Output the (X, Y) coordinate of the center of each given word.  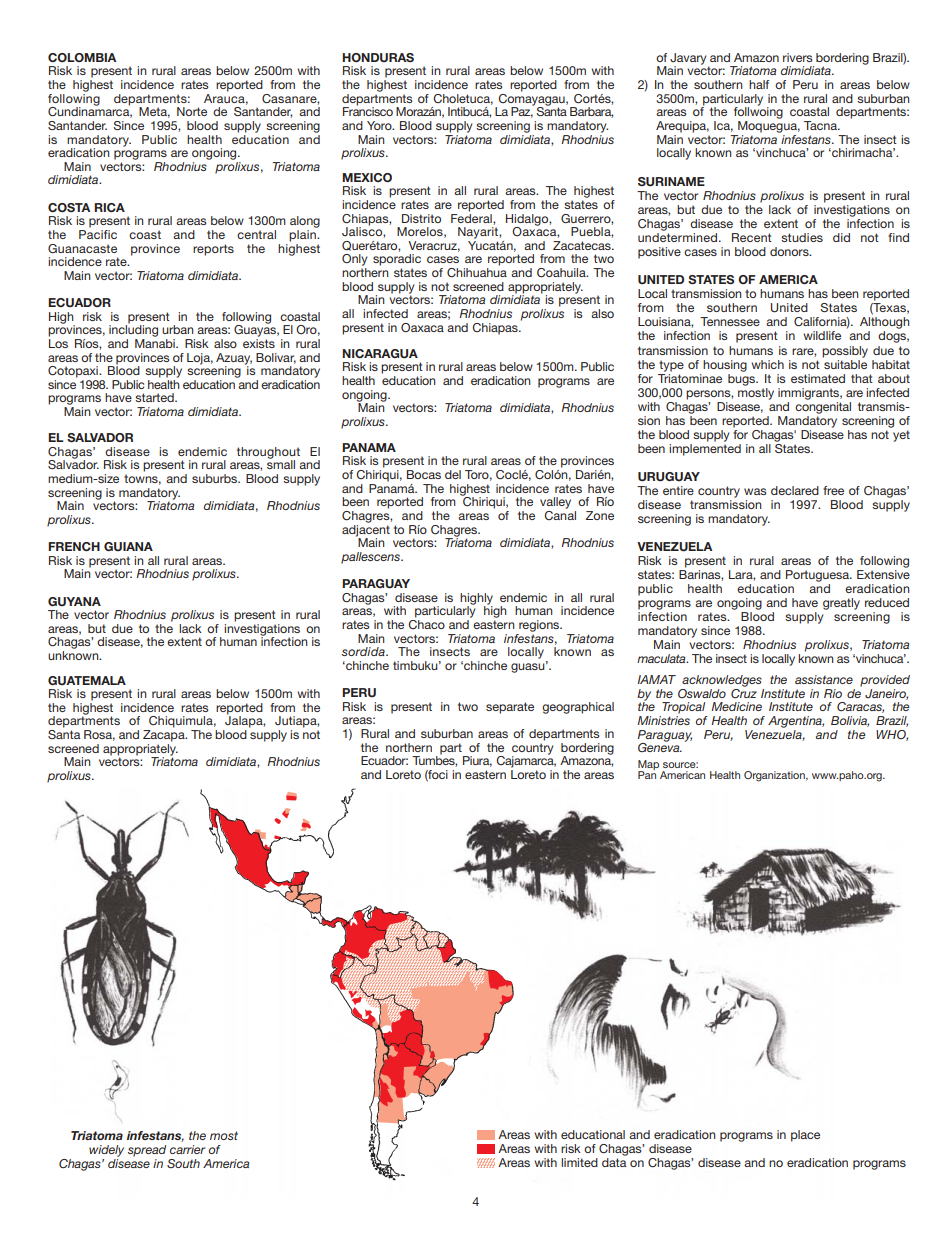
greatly (841, 604)
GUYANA (74, 601)
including (133, 330)
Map (648, 766)
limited (579, 1162)
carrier (187, 1149)
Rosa (99, 735)
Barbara (591, 112)
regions (540, 626)
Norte (192, 111)
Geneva (660, 746)
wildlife (822, 335)
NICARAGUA (380, 354)
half (759, 84)
